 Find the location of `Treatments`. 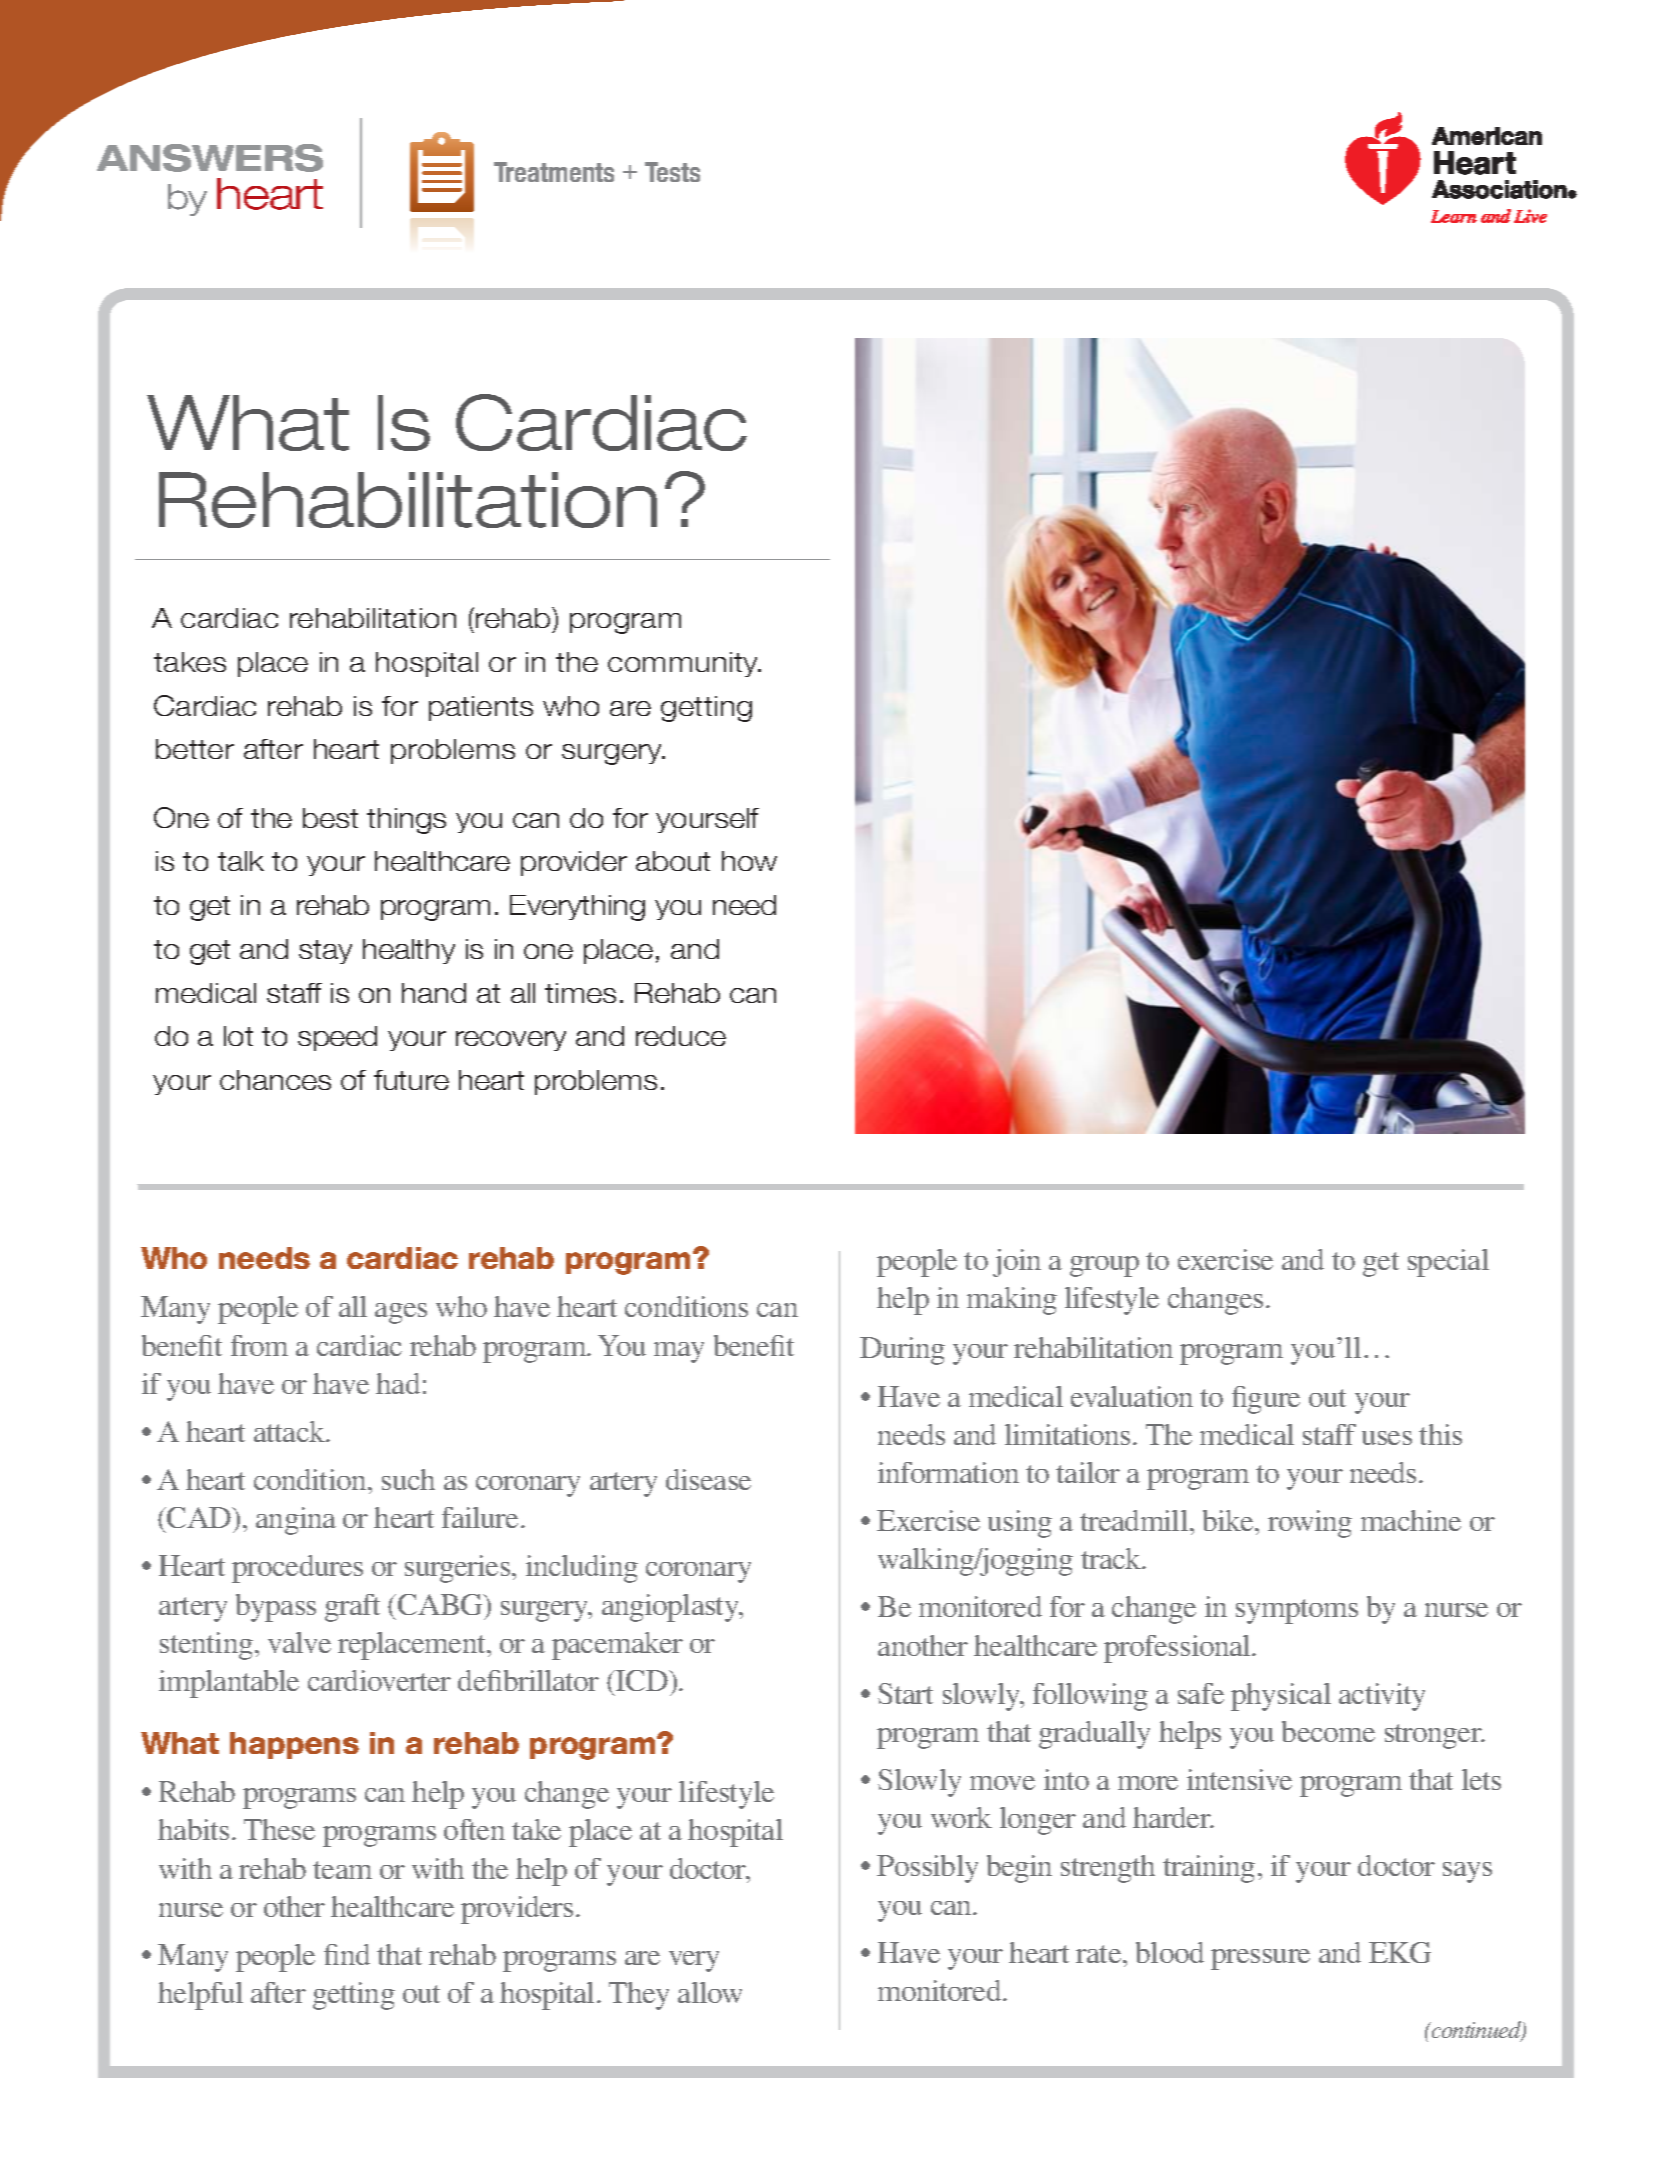

Treatments is located at coordinates (554, 172).
